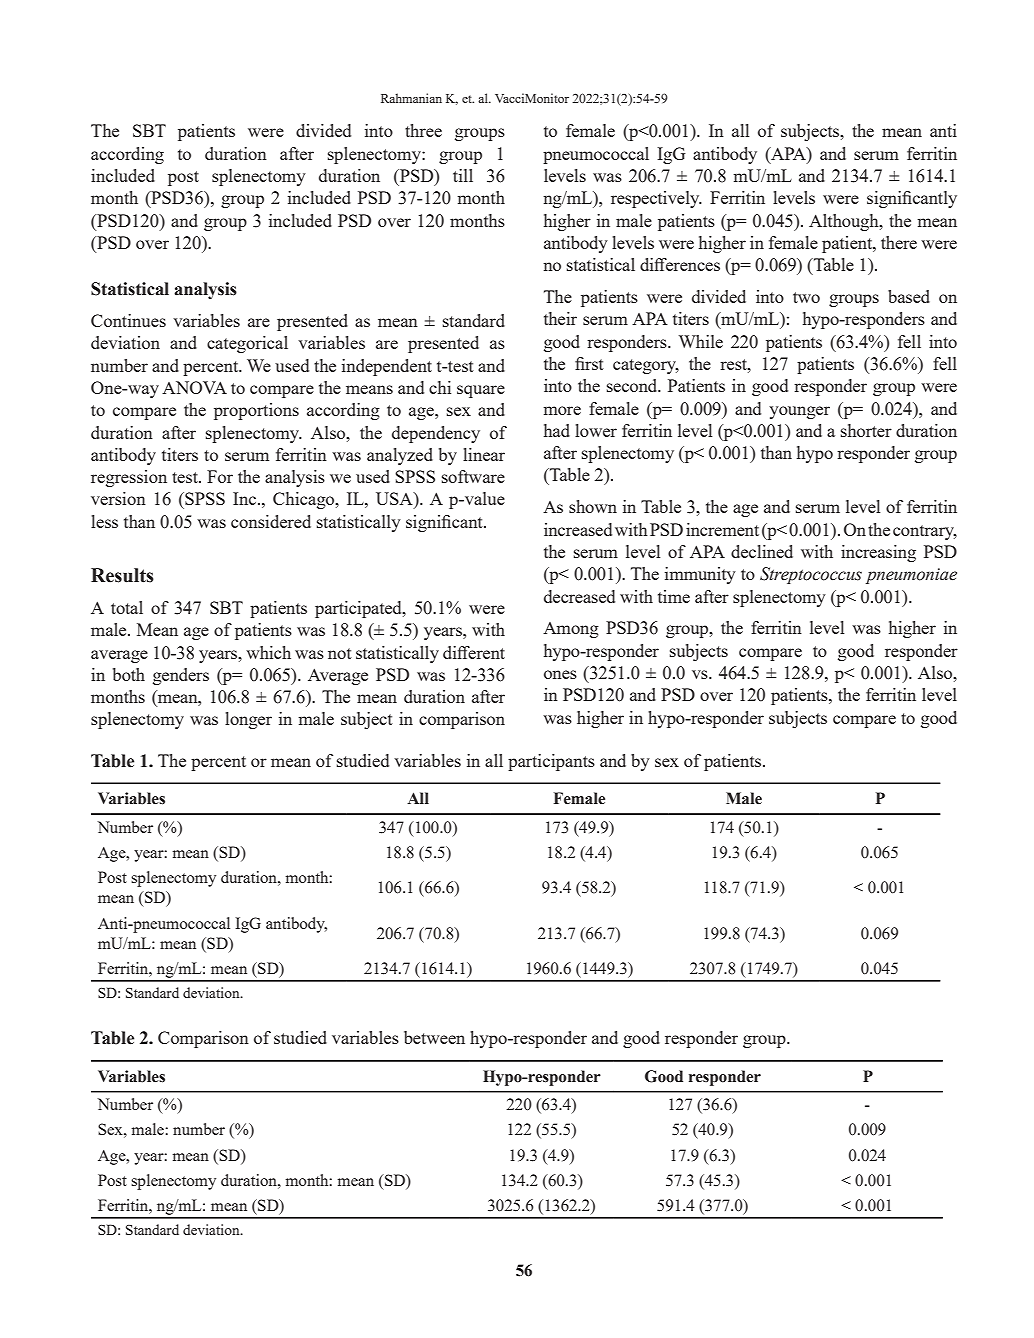 The width and height of the screenshot is (1034, 1338). Describe the element at coordinates (423, 130) in the screenshot. I see `three` at that location.
